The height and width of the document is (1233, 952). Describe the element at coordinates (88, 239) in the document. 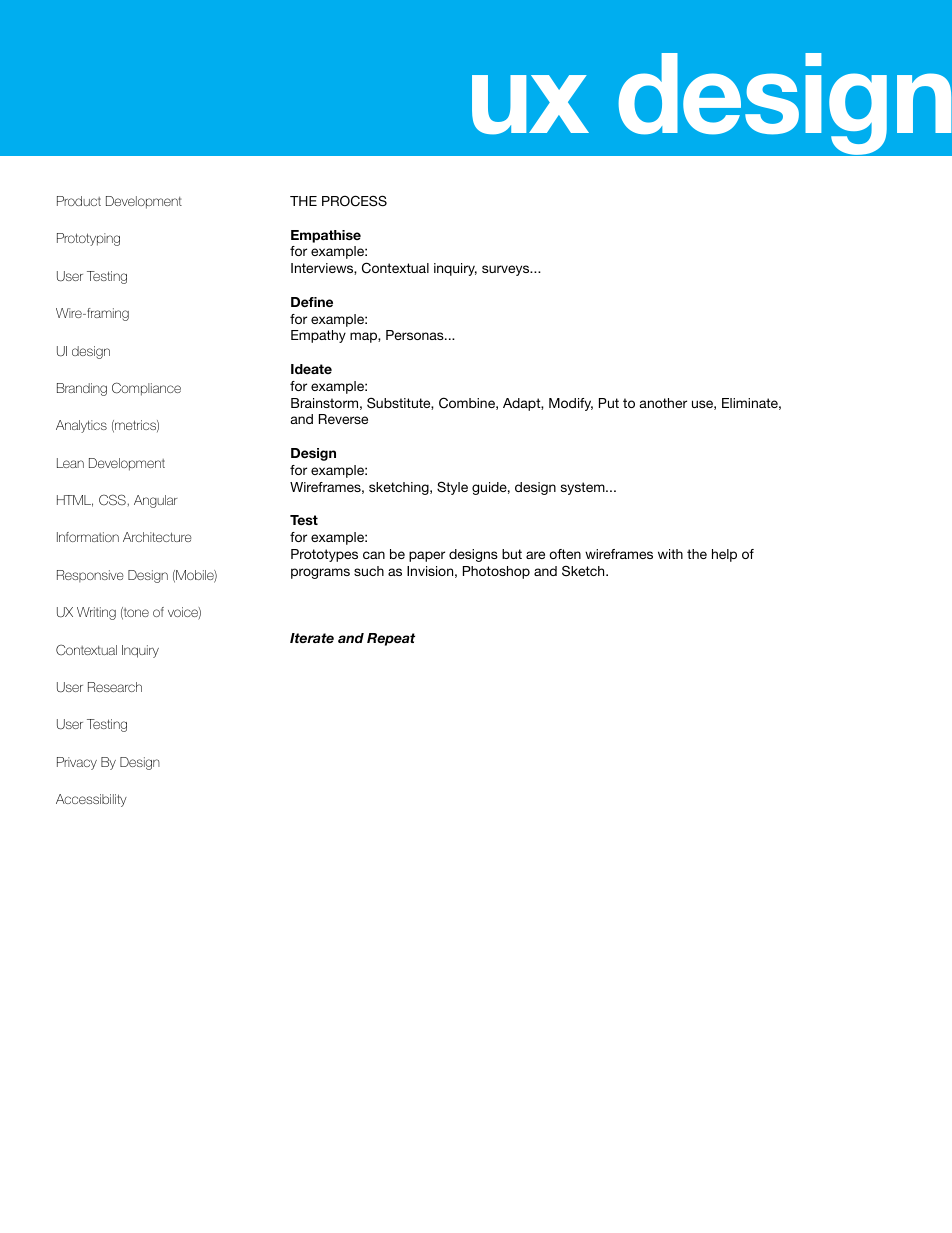

I see `Prototyping` at that location.
